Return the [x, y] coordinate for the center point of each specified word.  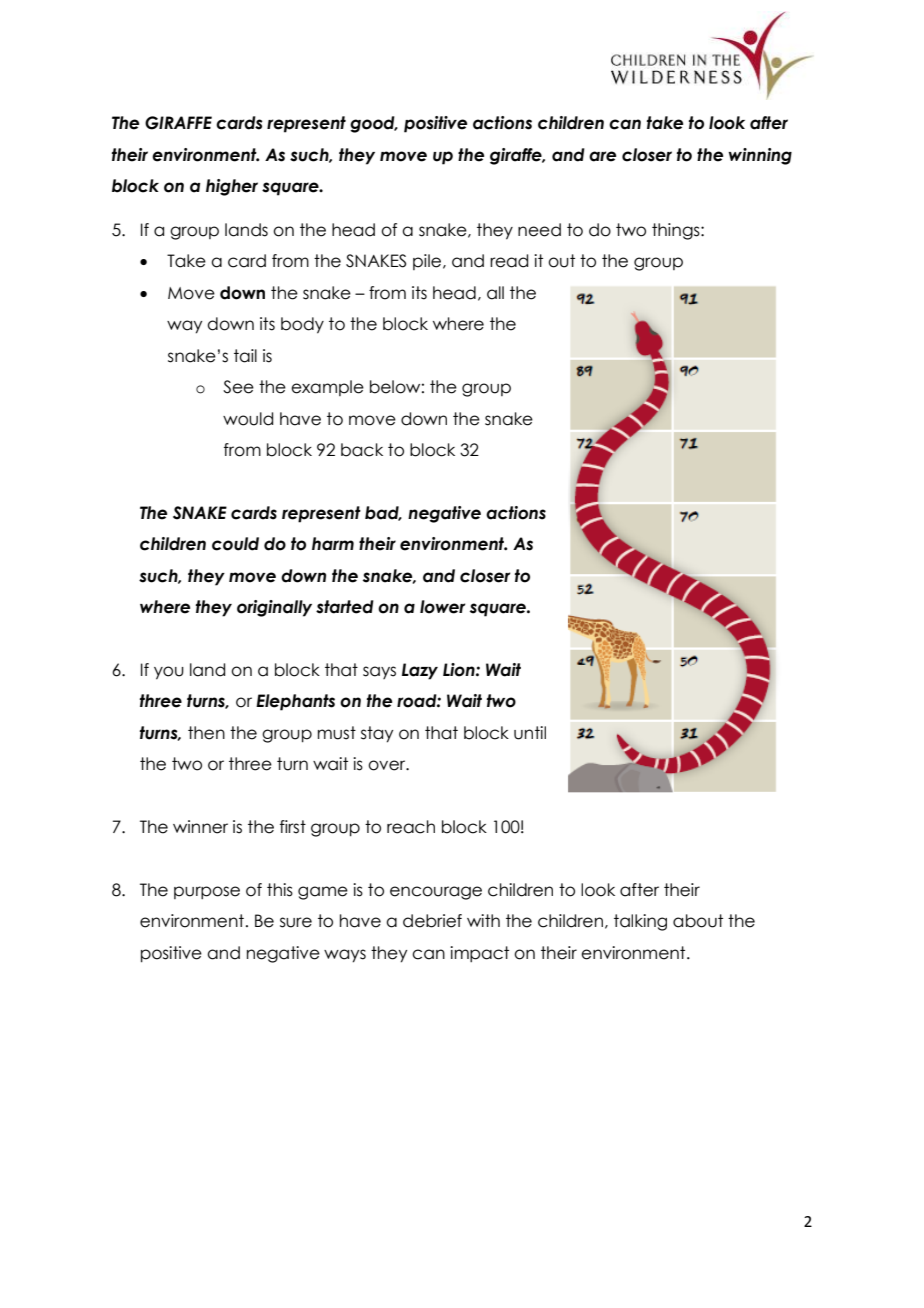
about [698, 921]
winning [760, 156]
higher [232, 187]
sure [296, 922]
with [483, 920]
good [373, 124]
